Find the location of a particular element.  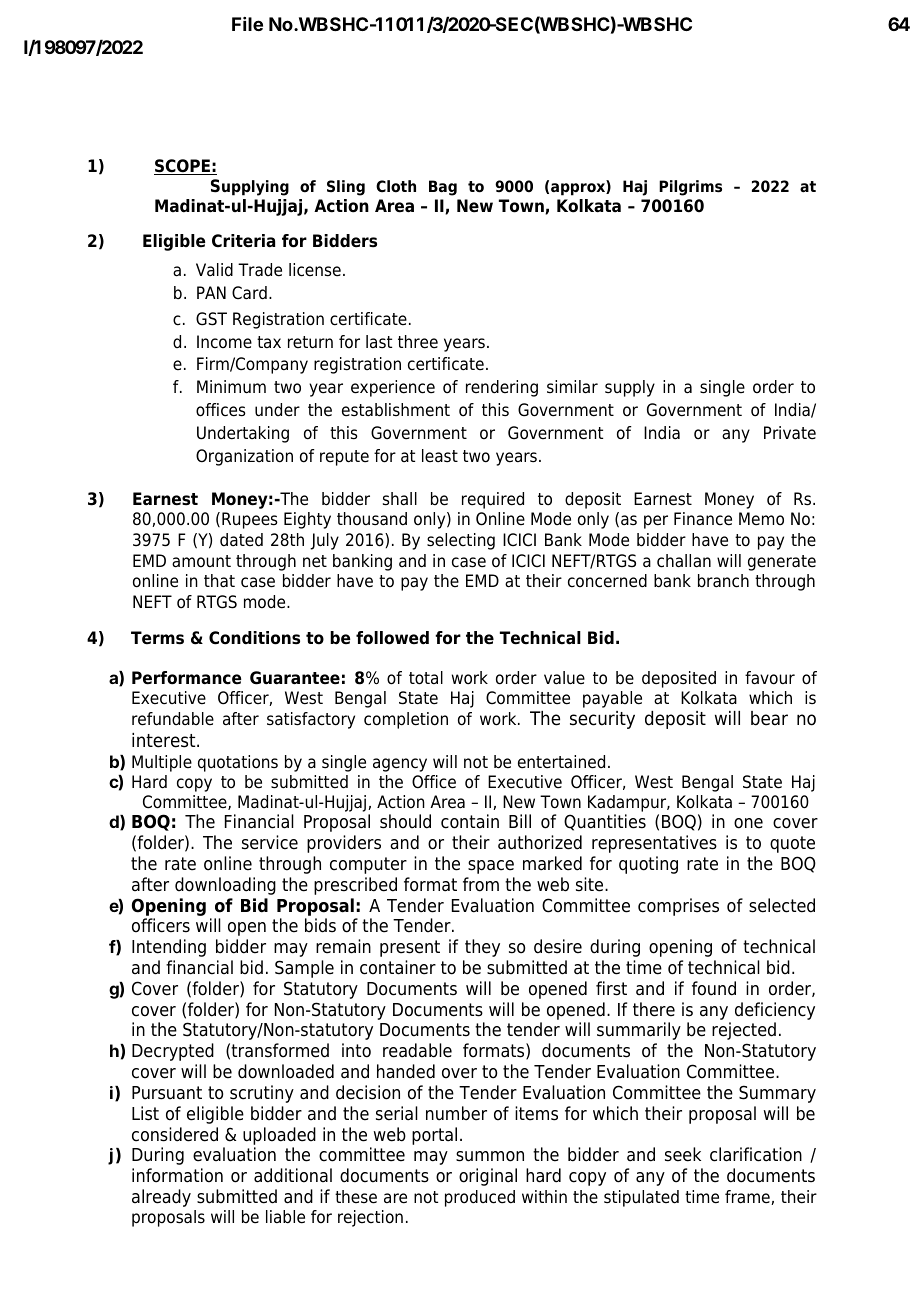

found is located at coordinates (714, 988).
